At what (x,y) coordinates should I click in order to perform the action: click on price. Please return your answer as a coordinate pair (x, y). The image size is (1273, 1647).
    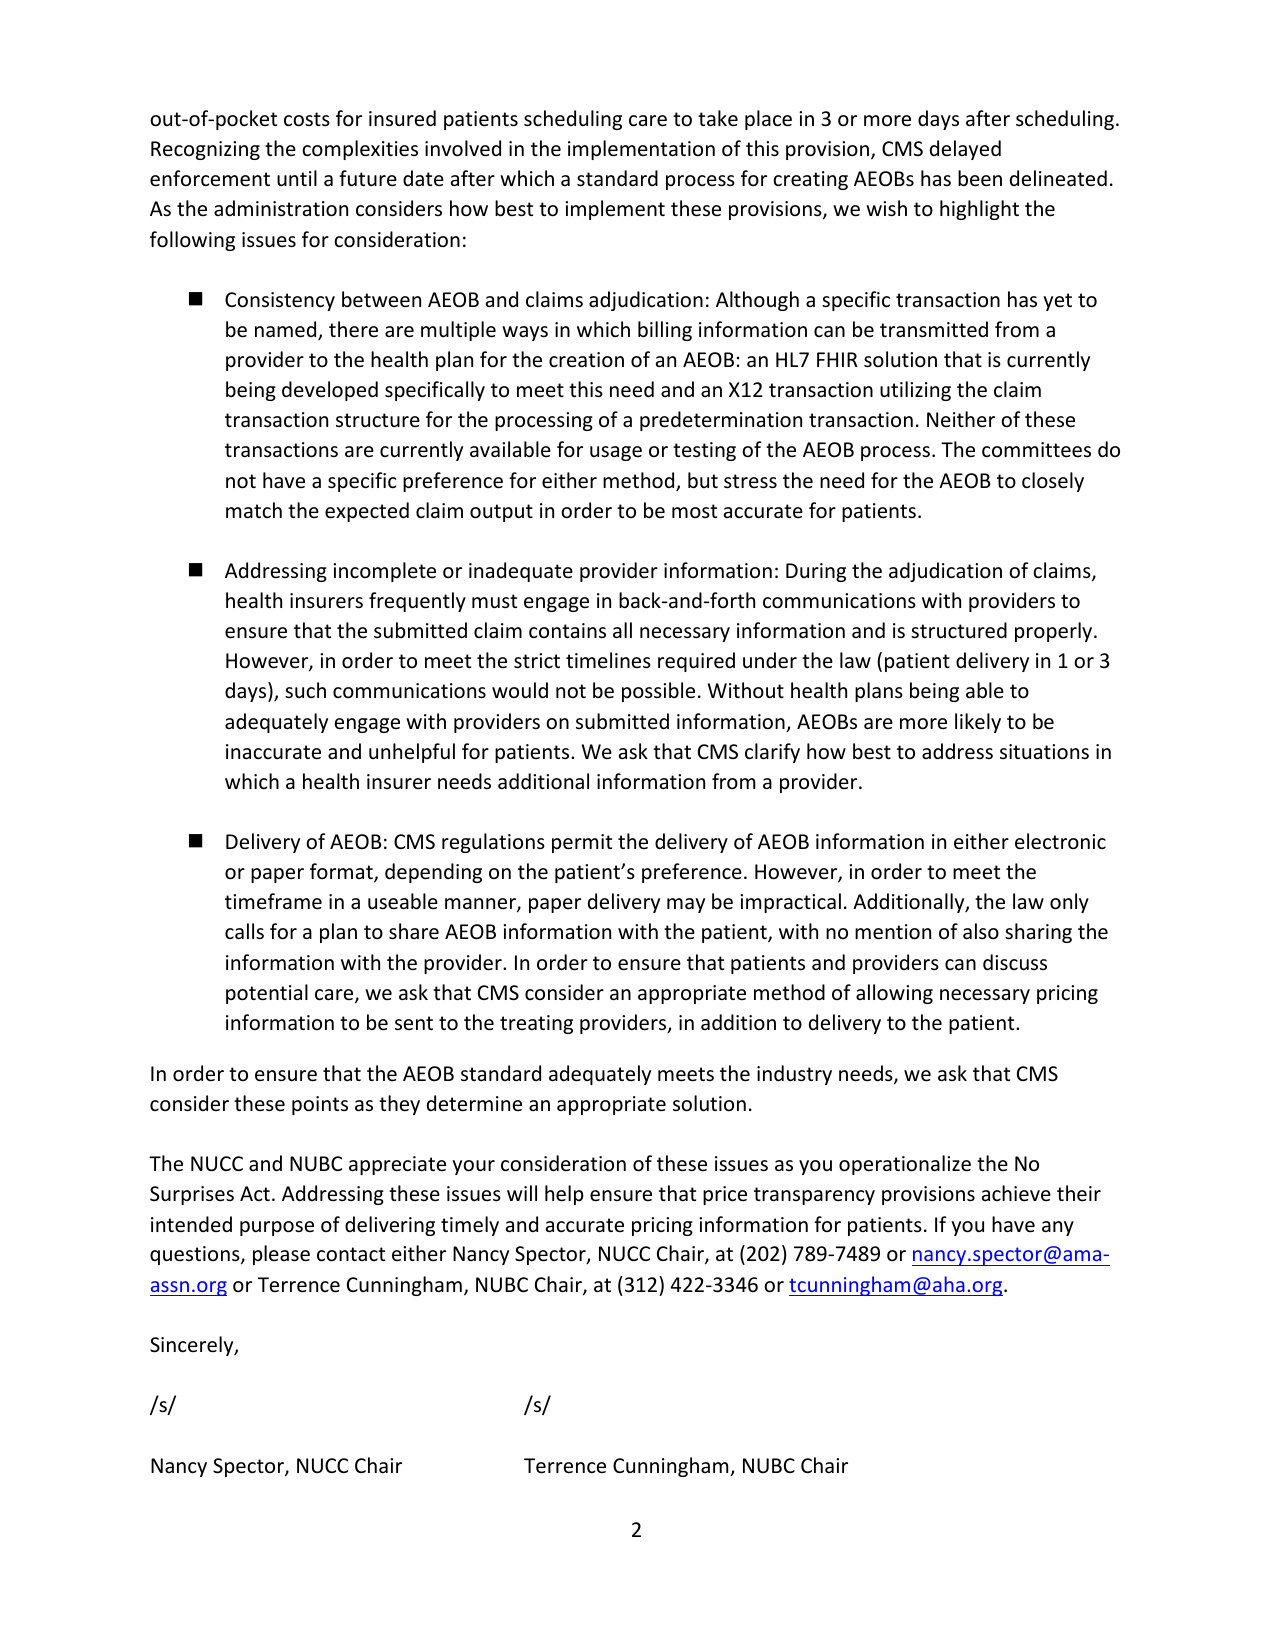
    Looking at the image, I should click on (725, 1195).
